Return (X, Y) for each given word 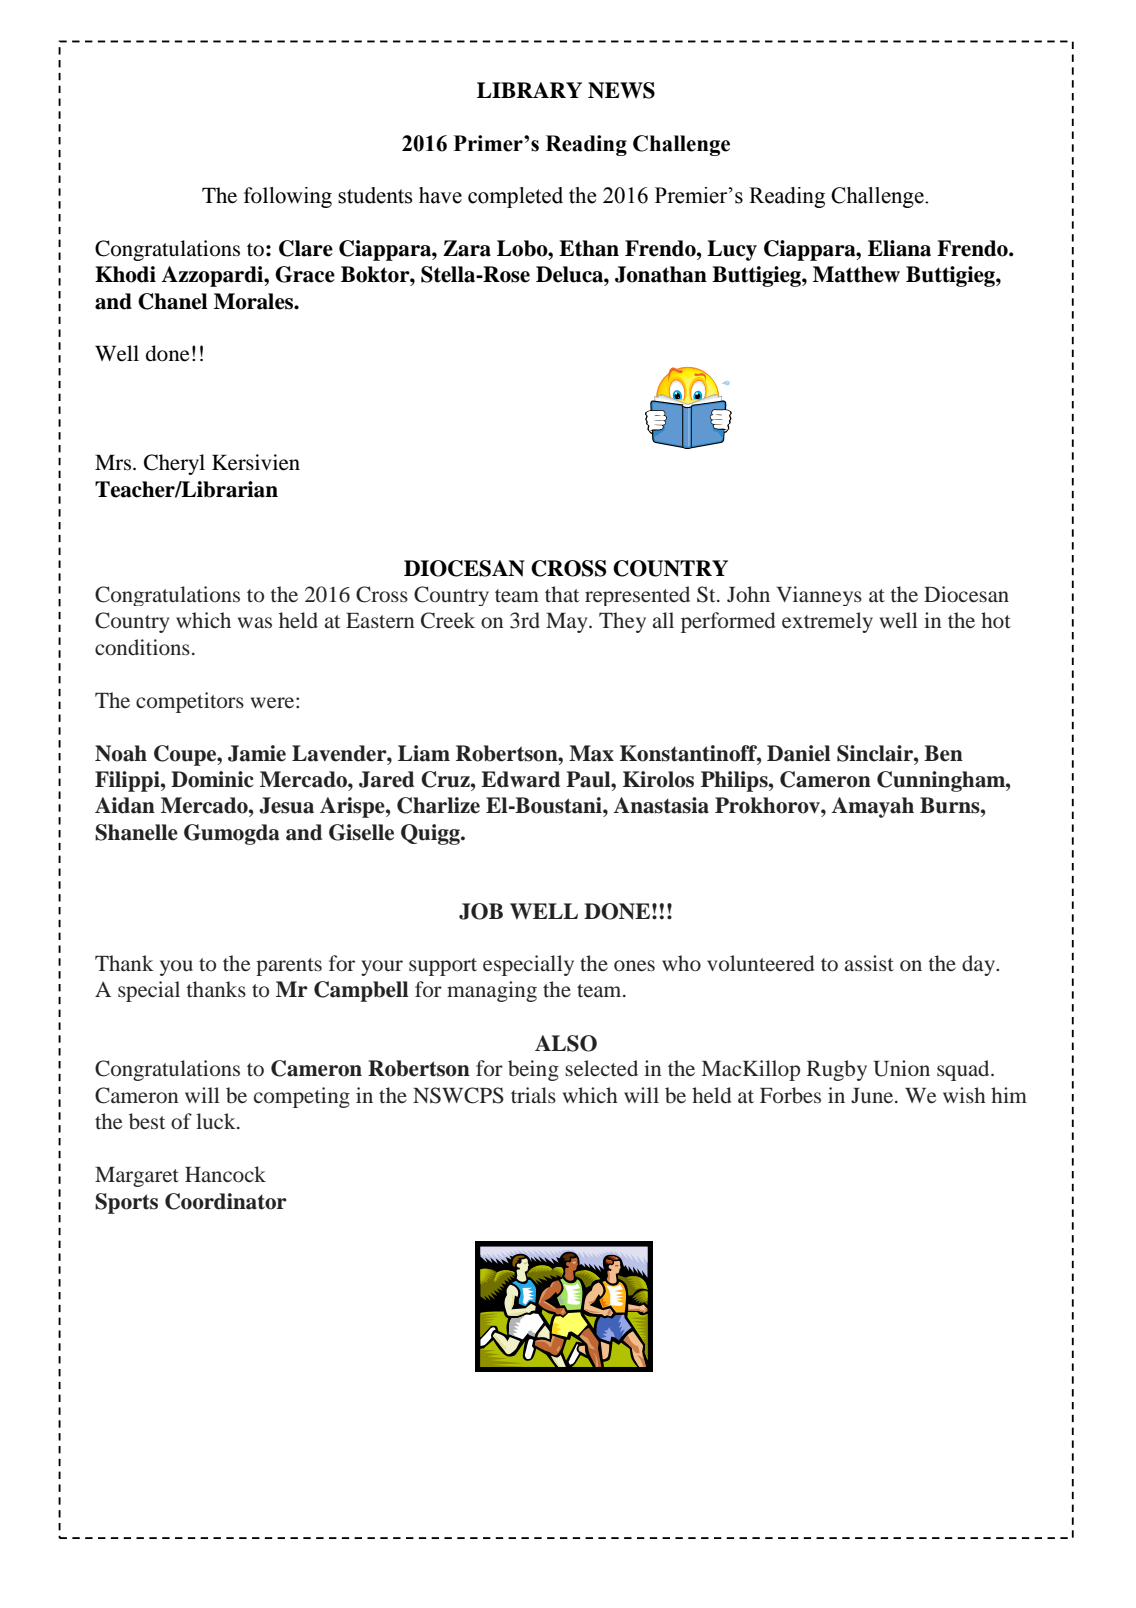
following (288, 197)
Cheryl (174, 464)
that (562, 594)
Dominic (212, 779)
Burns (951, 805)
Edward (520, 779)
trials (533, 1095)
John (748, 594)
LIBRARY (529, 90)
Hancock (225, 1174)
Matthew (856, 274)
